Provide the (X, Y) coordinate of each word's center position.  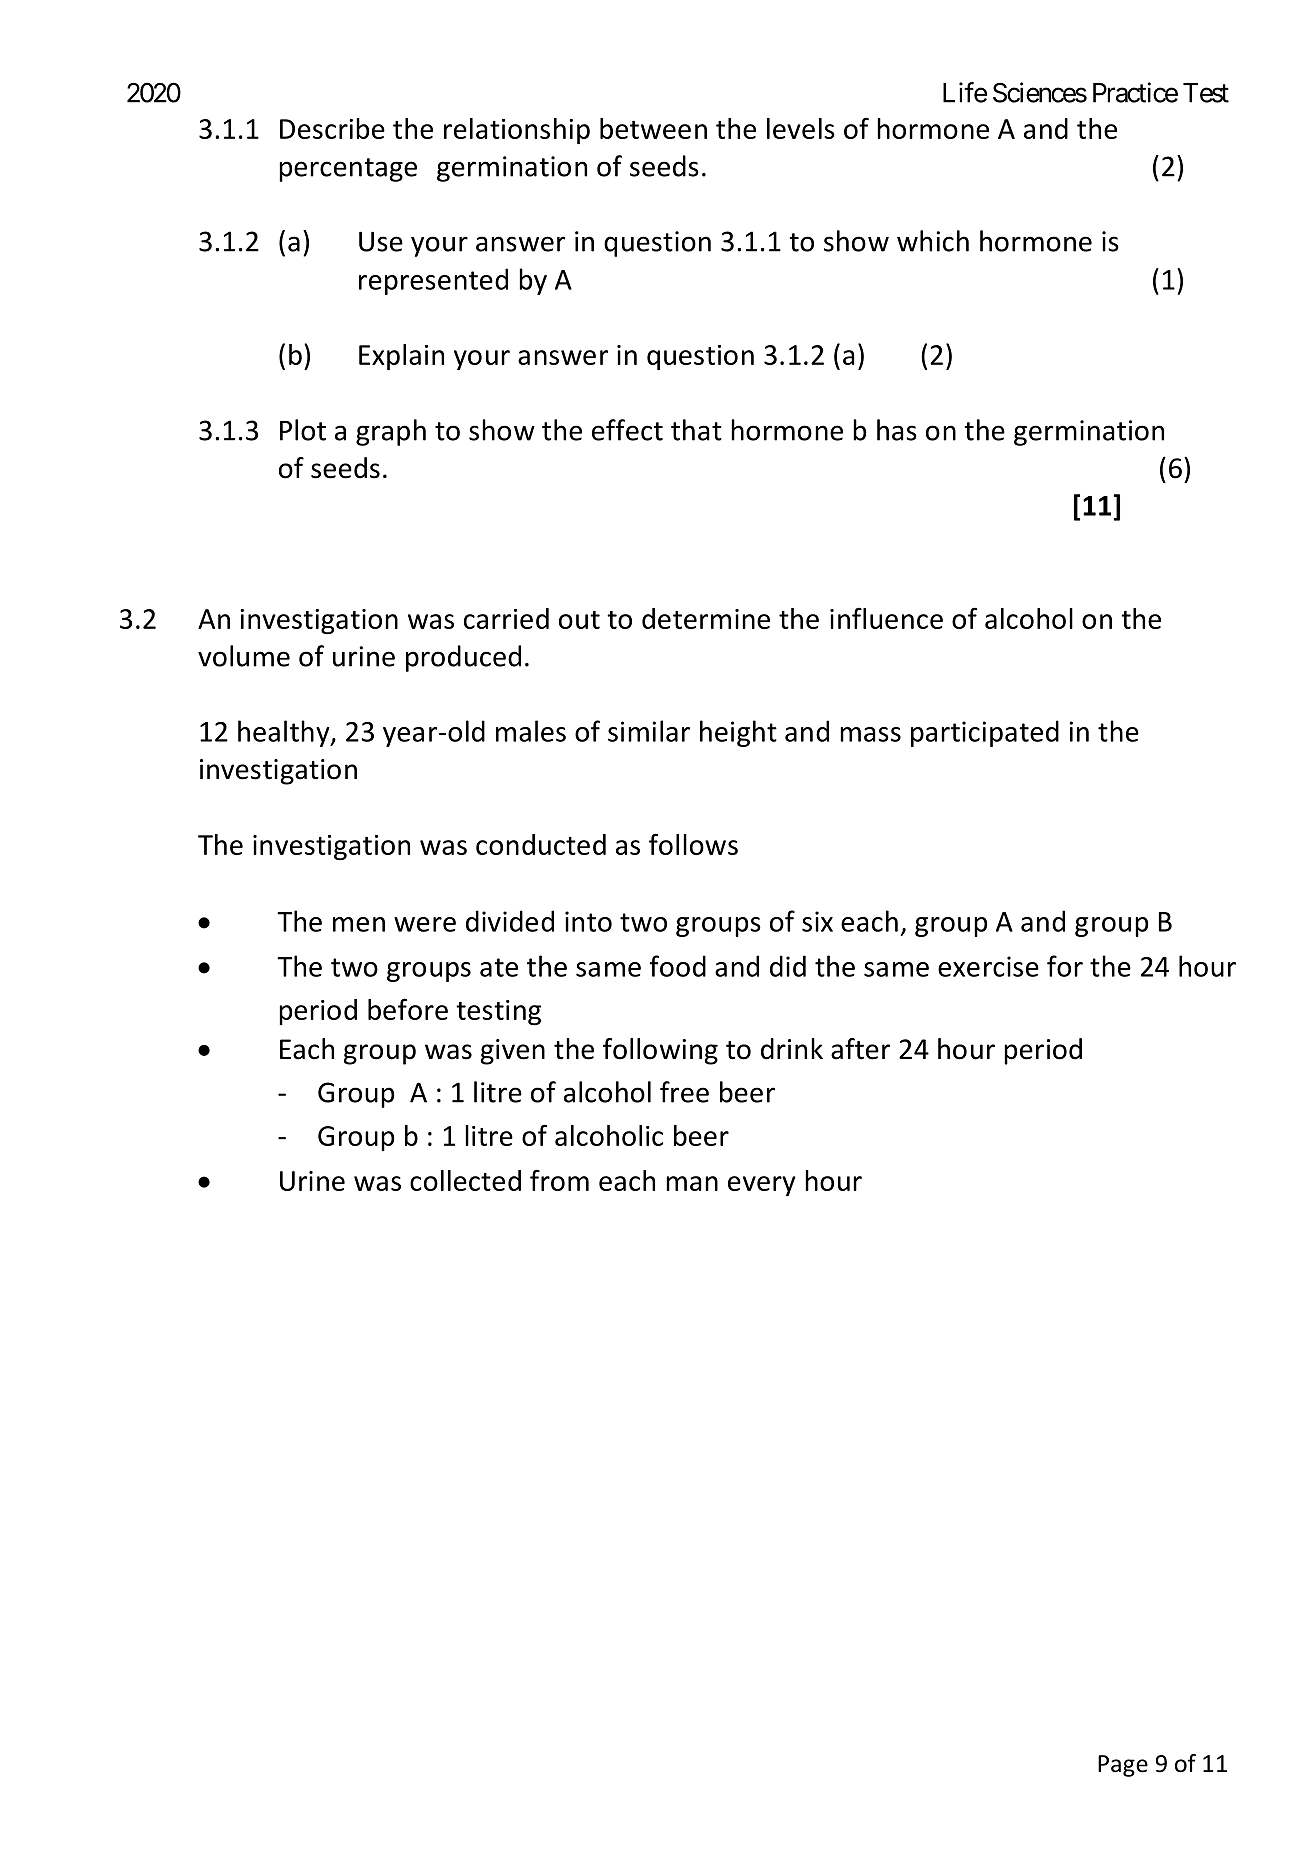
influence (886, 618)
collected (465, 1180)
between (653, 128)
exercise (988, 966)
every (762, 1186)
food (678, 966)
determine (706, 618)
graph (391, 432)
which (933, 241)
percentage (348, 170)
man (692, 1183)
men (359, 924)
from (559, 1180)
